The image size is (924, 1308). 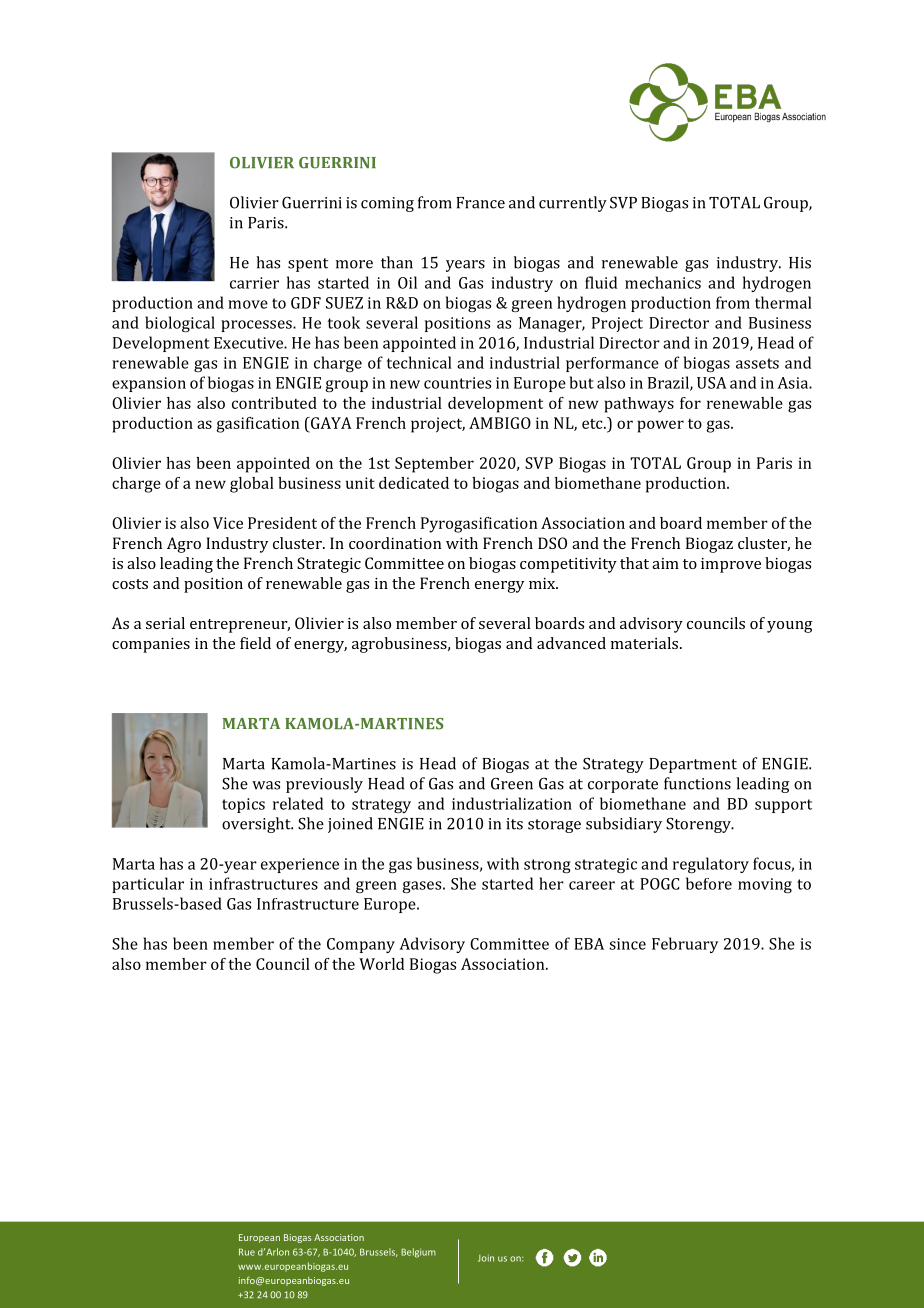 What do you see at coordinates (418, 1253) in the screenshot?
I see `Belgium` at bounding box center [418, 1253].
